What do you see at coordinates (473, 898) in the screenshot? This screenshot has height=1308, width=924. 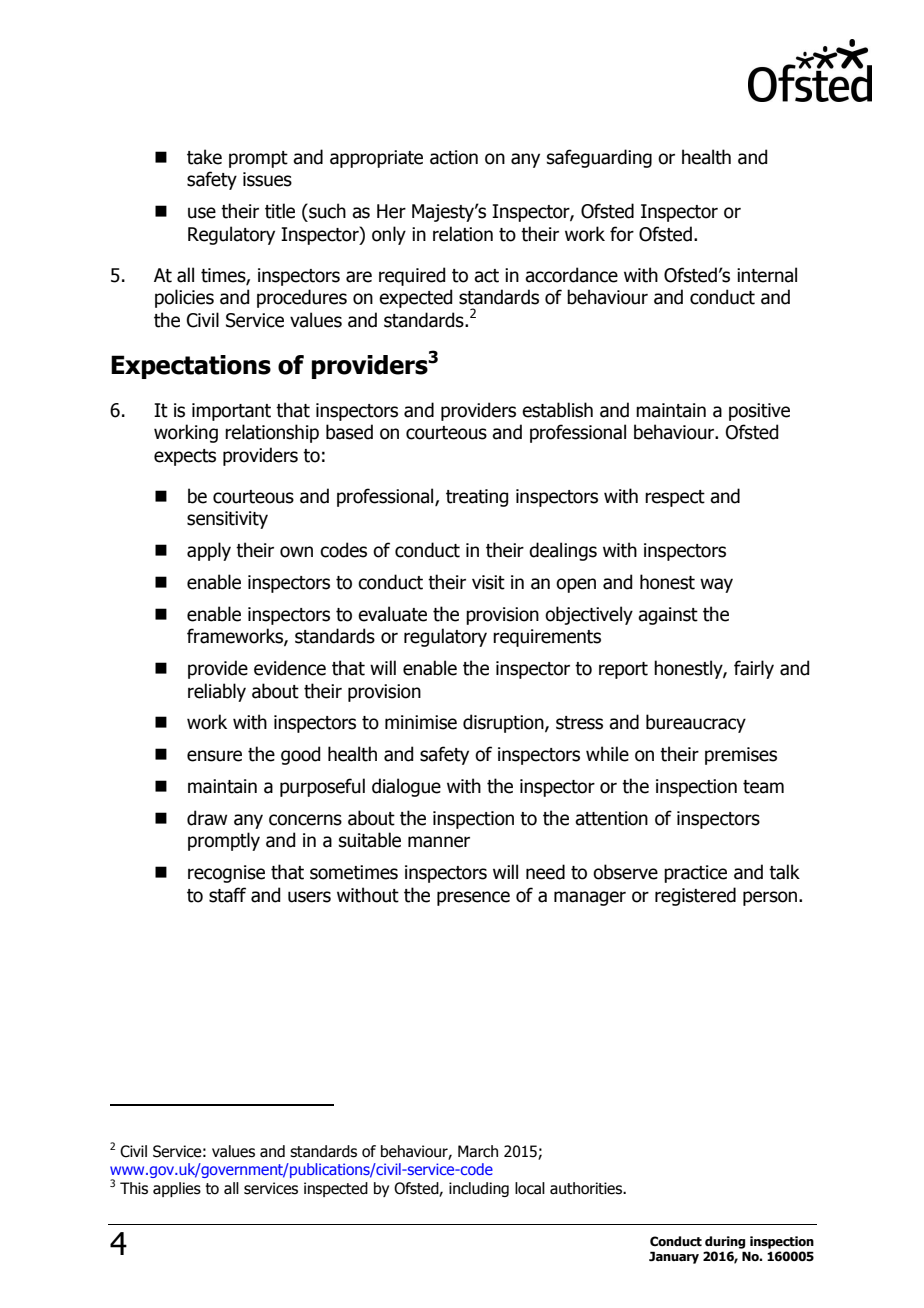 I see `presence` at bounding box center [473, 898].
